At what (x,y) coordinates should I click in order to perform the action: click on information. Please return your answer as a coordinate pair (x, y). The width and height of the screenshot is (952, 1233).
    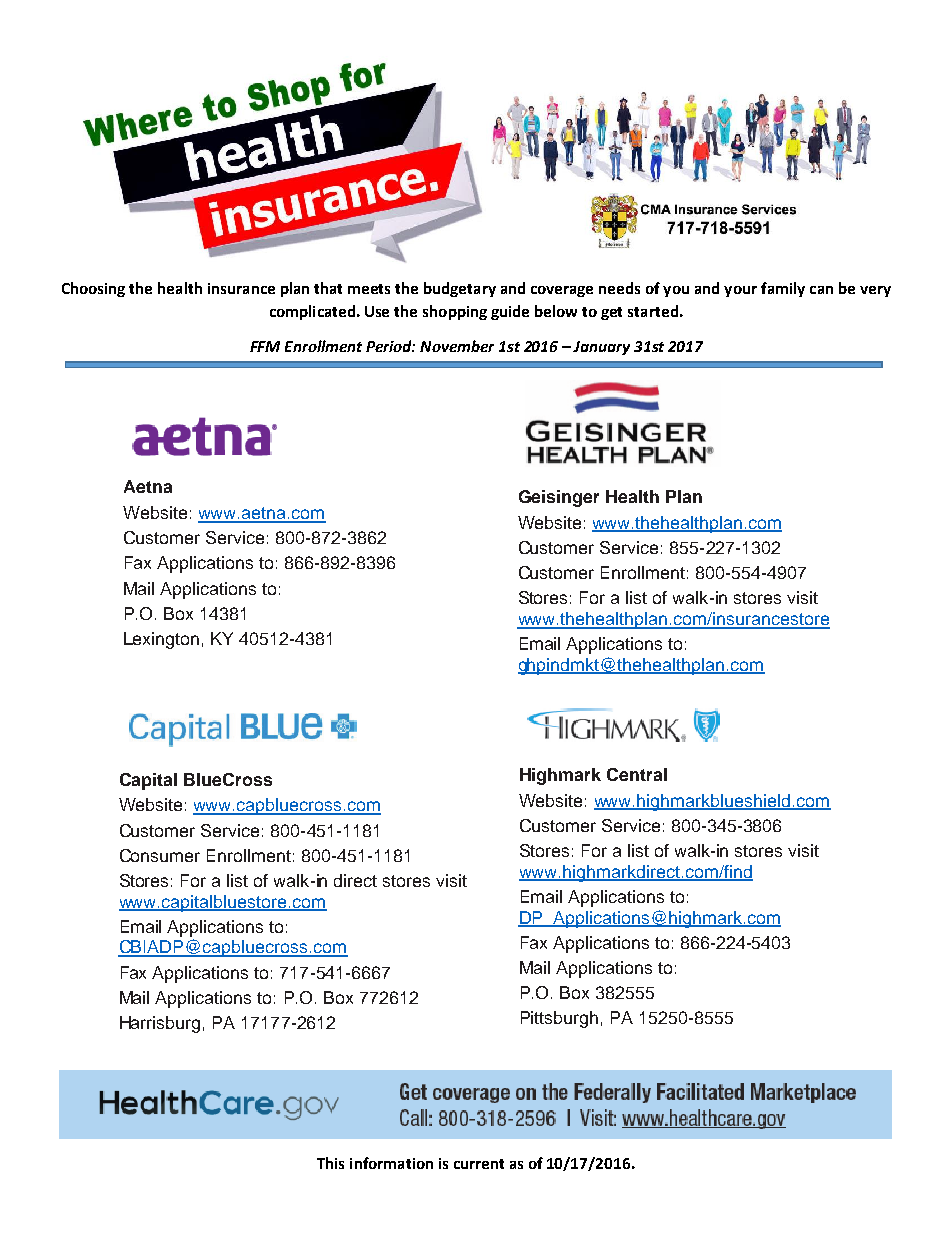
    Looking at the image, I should click on (391, 1163).
